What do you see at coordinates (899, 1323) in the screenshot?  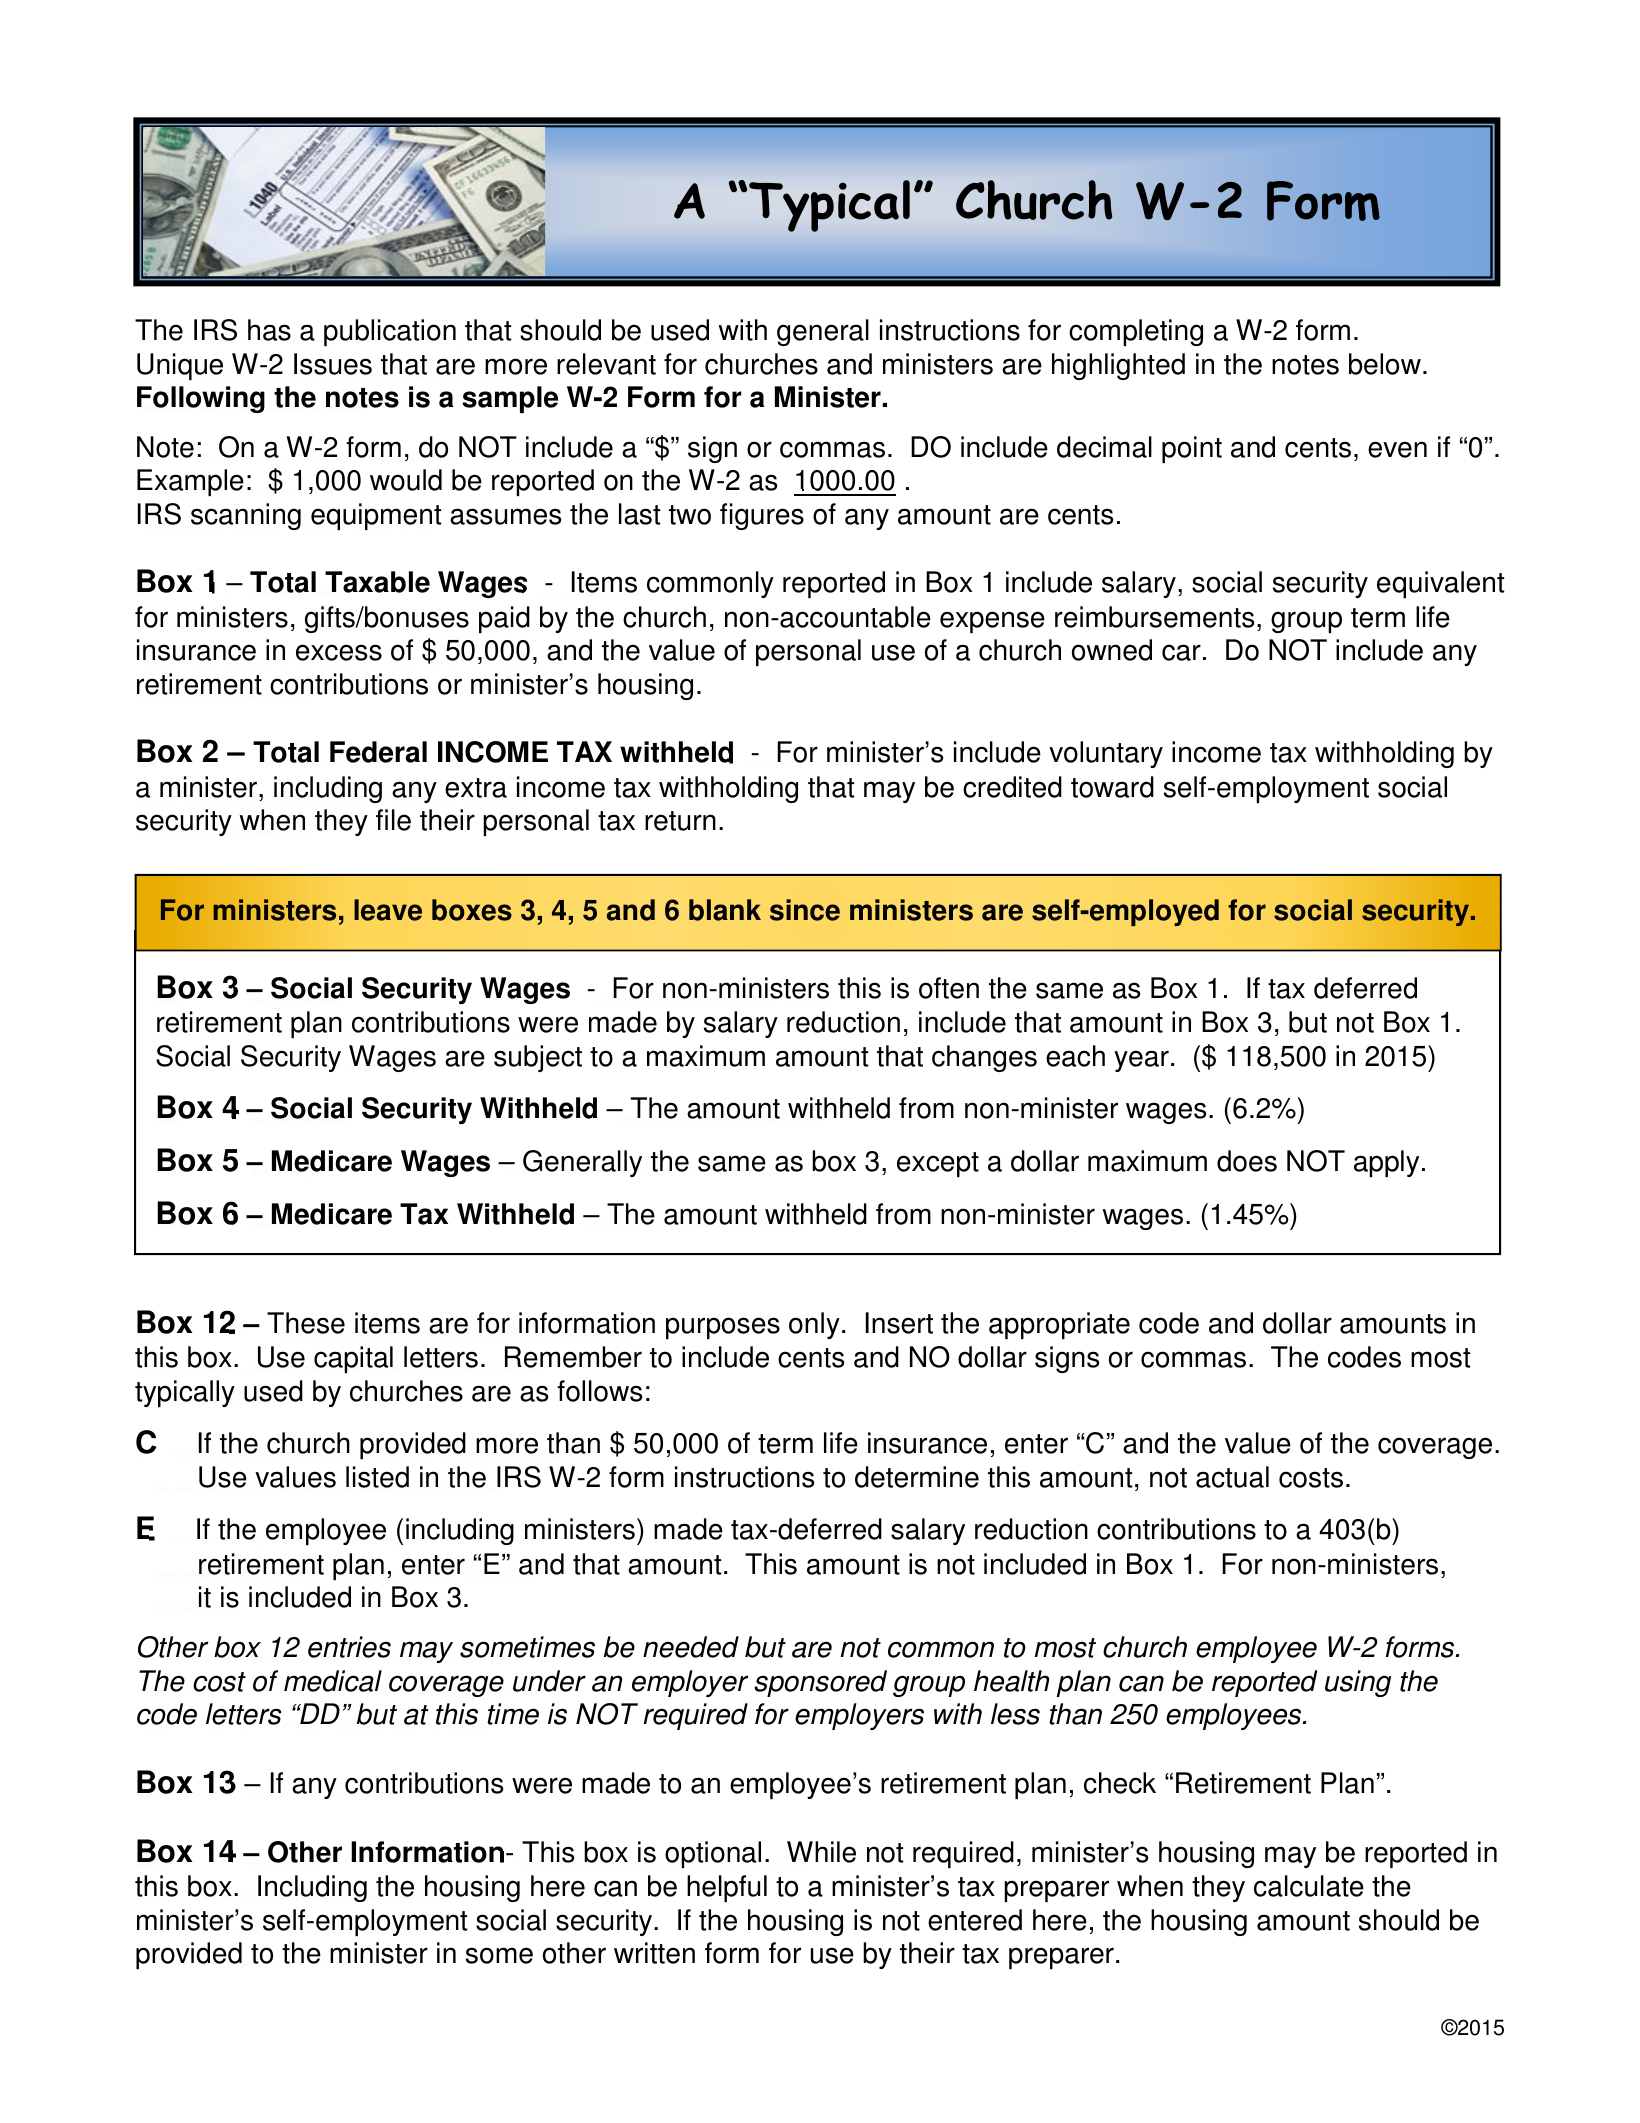 I see `Insert` at bounding box center [899, 1323].
